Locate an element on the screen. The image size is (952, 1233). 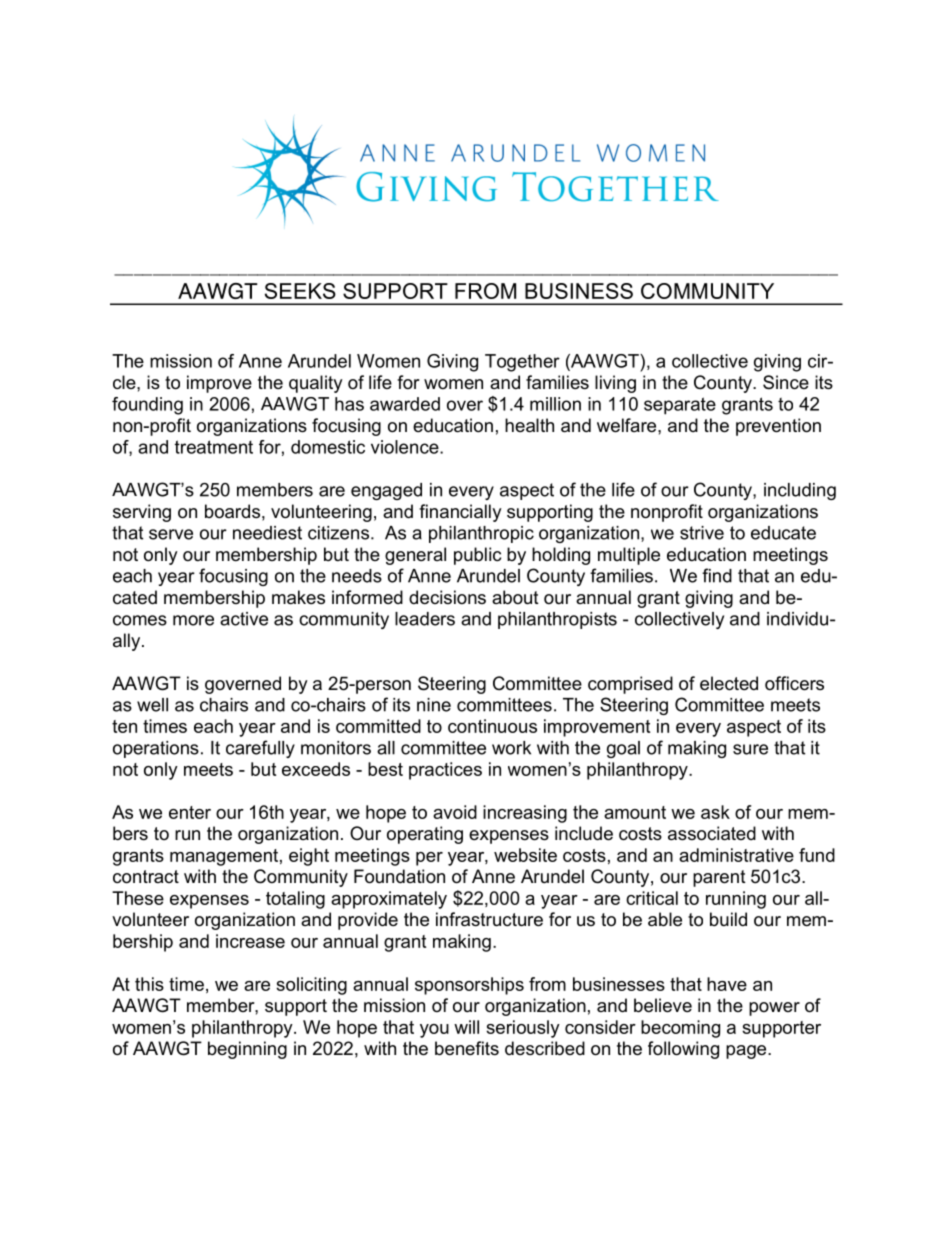
Together is located at coordinates (522, 363).
